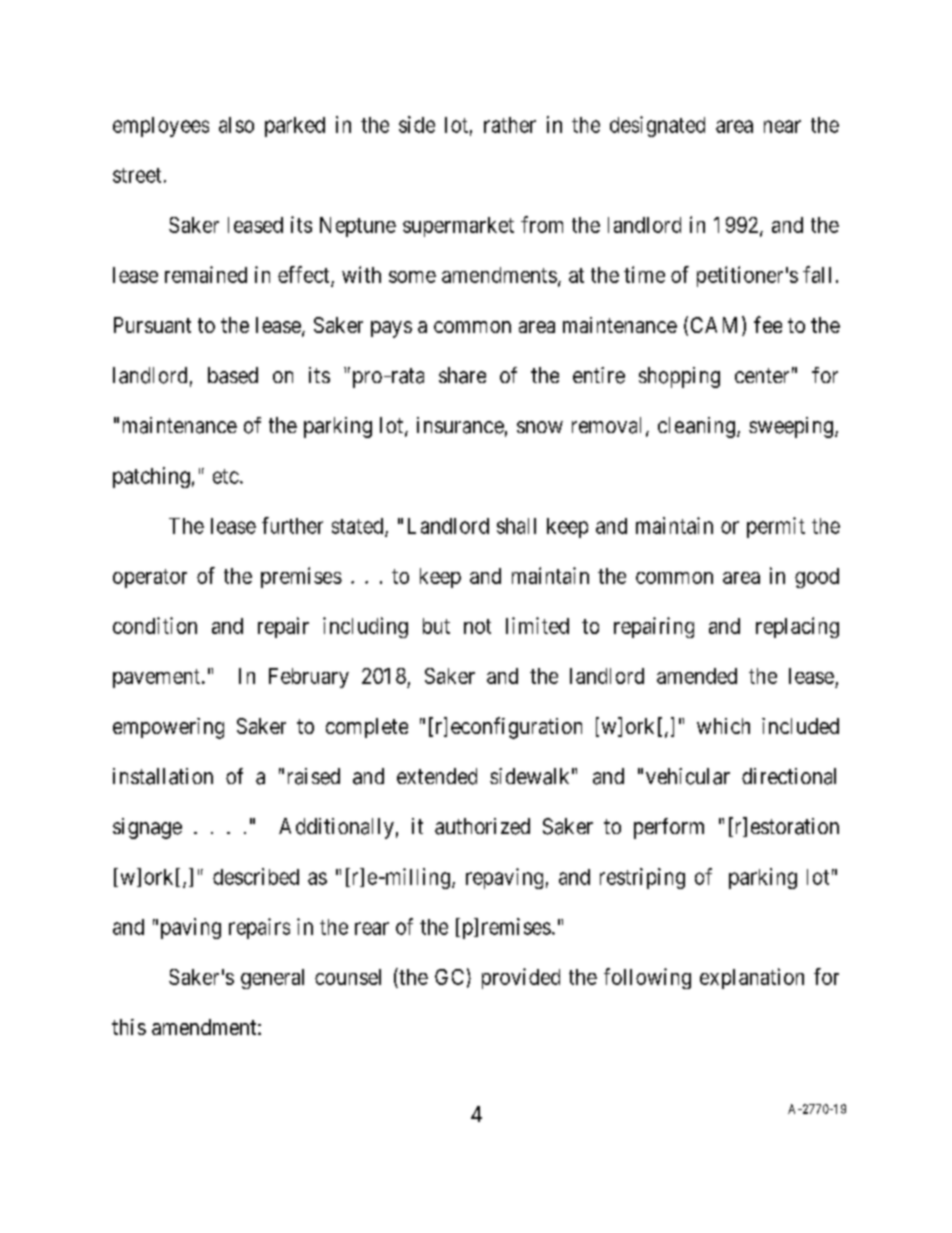 The height and width of the screenshot is (1233, 952). I want to click on etc, so click(226, 476).
